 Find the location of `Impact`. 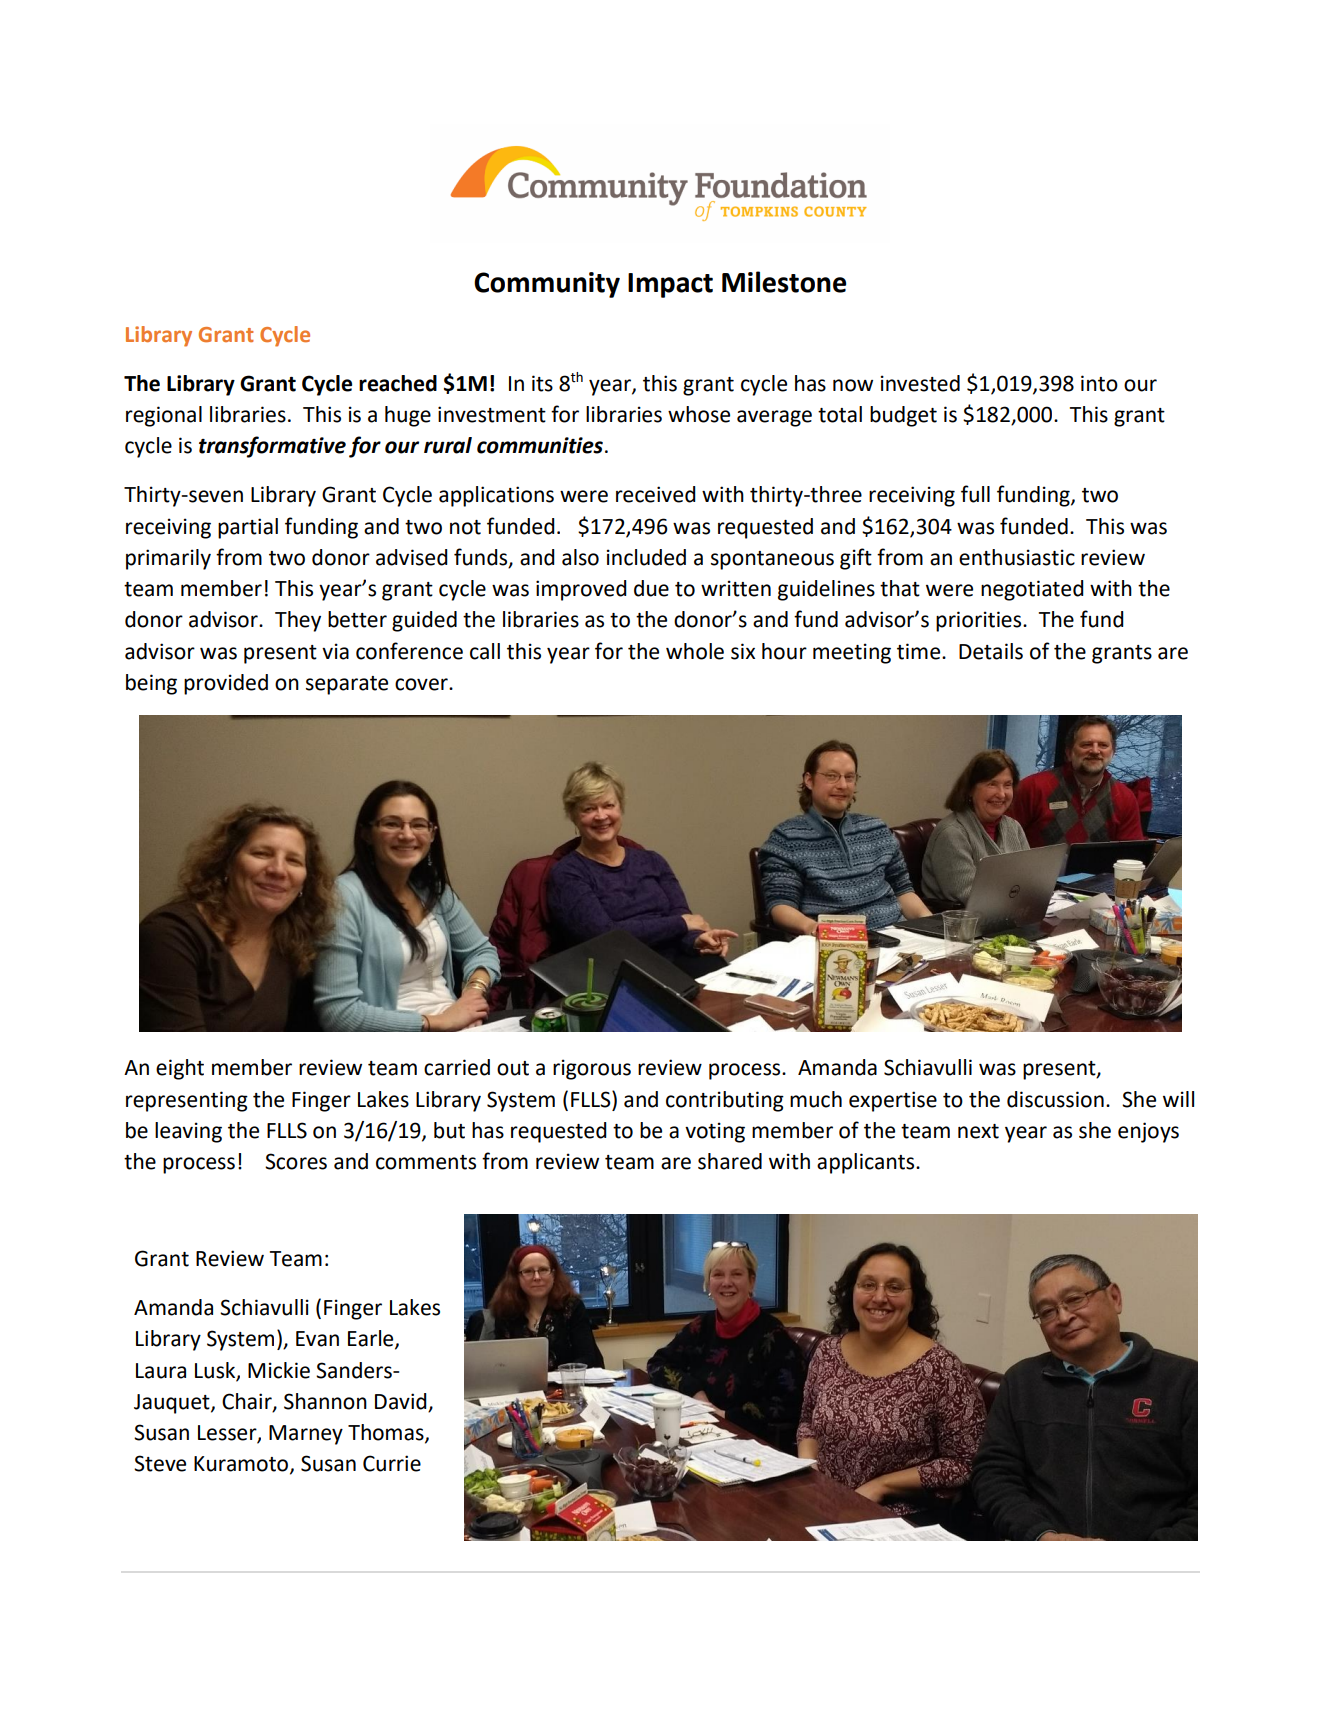

Impact is located at coordinates (670, 285).
